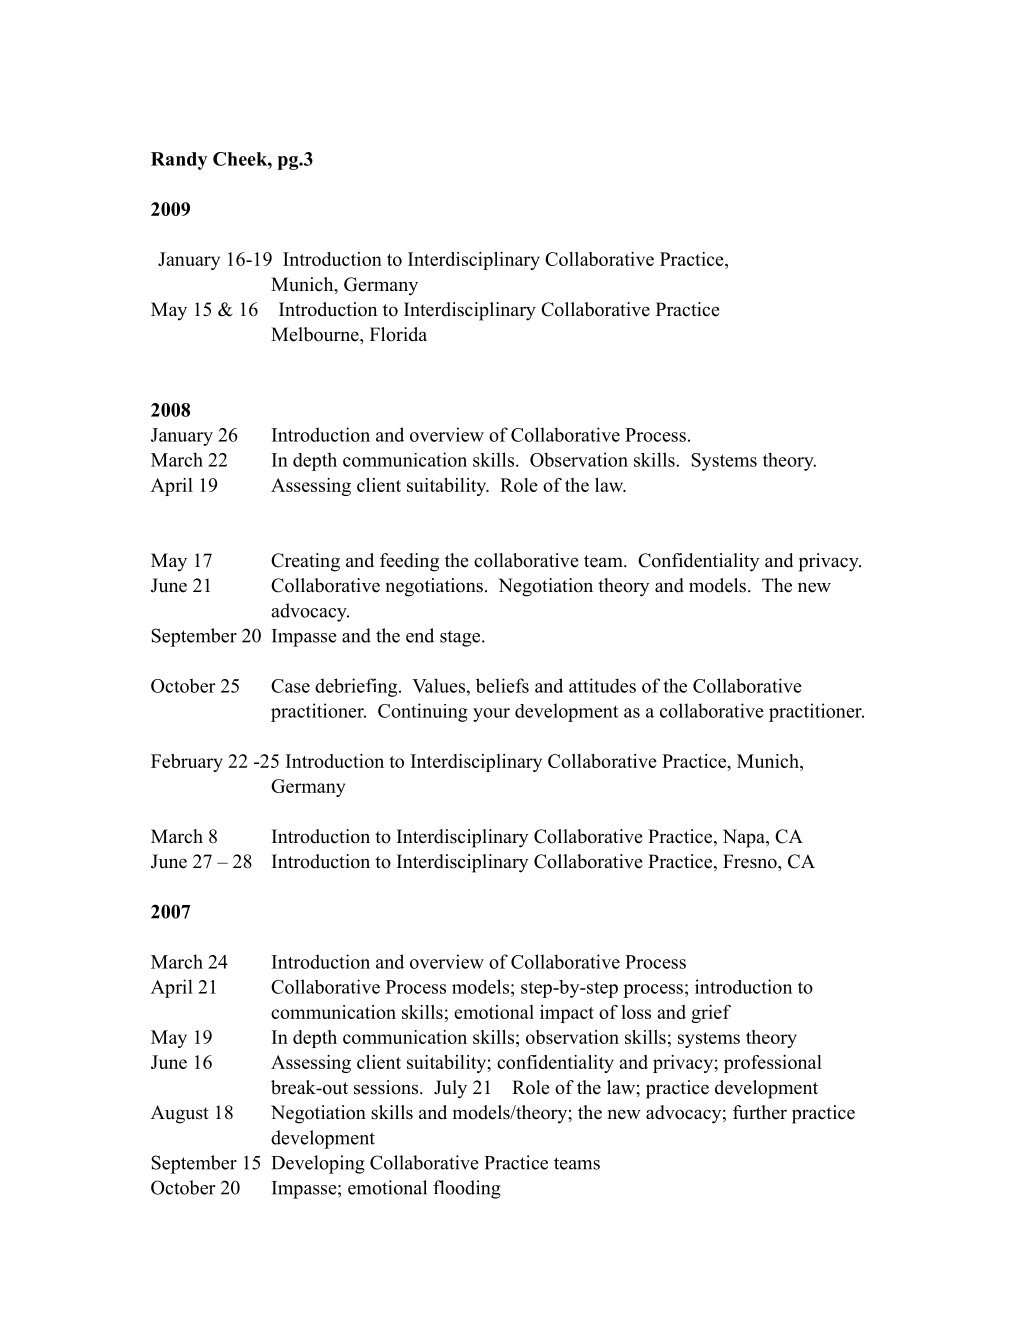 The height and width of the screenshot is (1325, 1024). What do you see at coordinates (179, 161) in the screenshot?
I see `Randy` at bounding box center [179, 161].
